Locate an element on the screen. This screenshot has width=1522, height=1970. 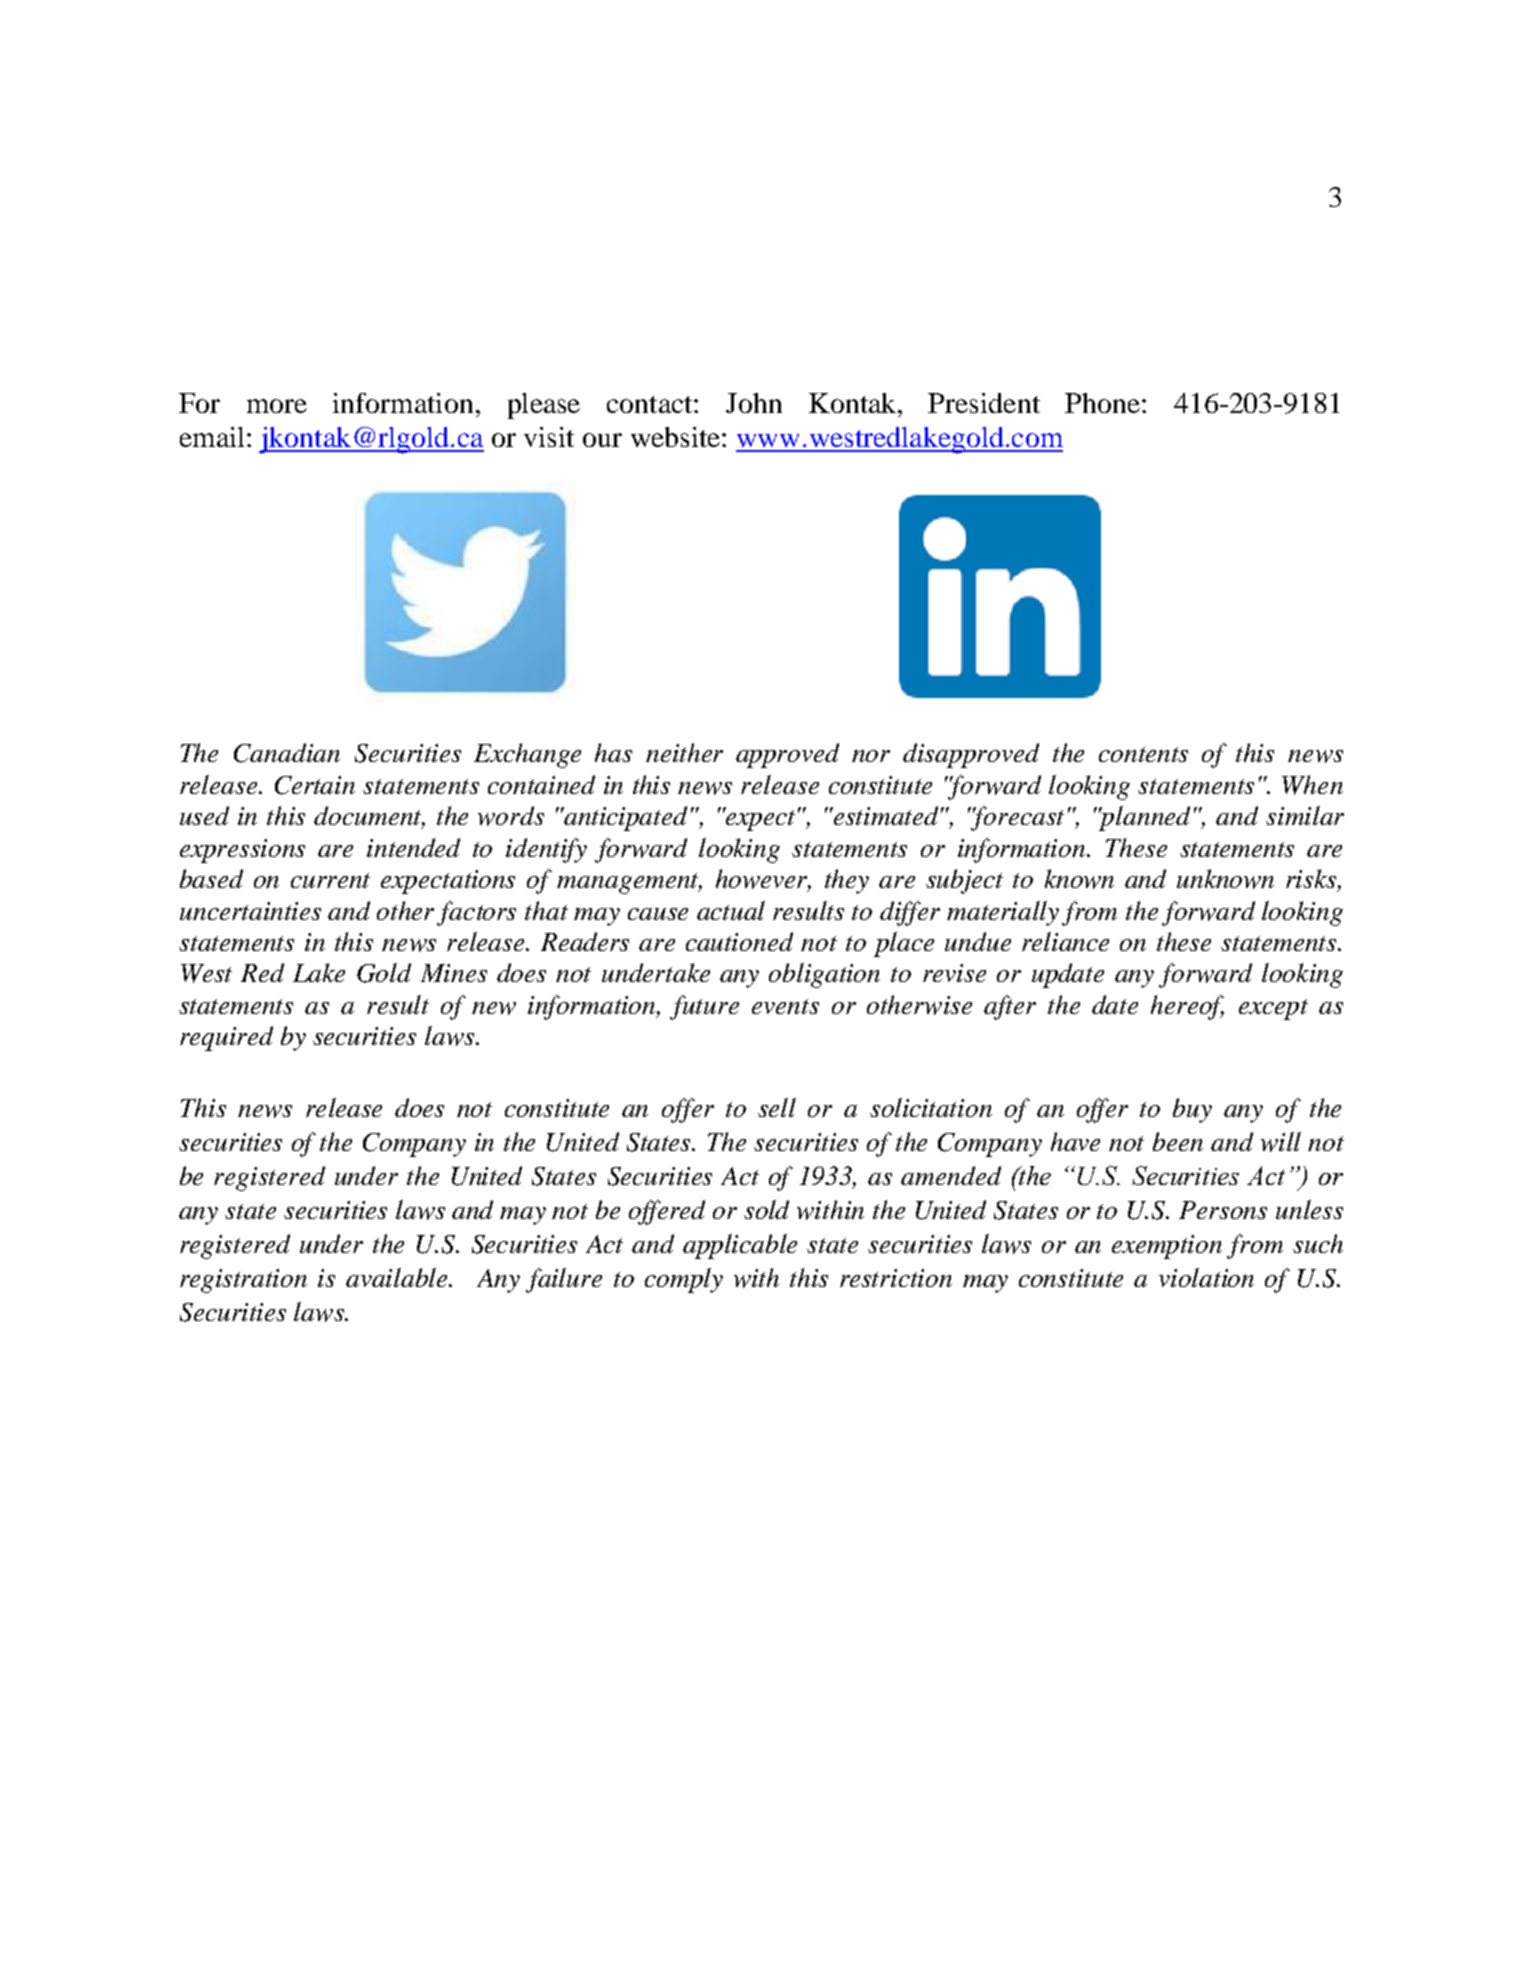
reliance is located at coordinates (1065, 941).
